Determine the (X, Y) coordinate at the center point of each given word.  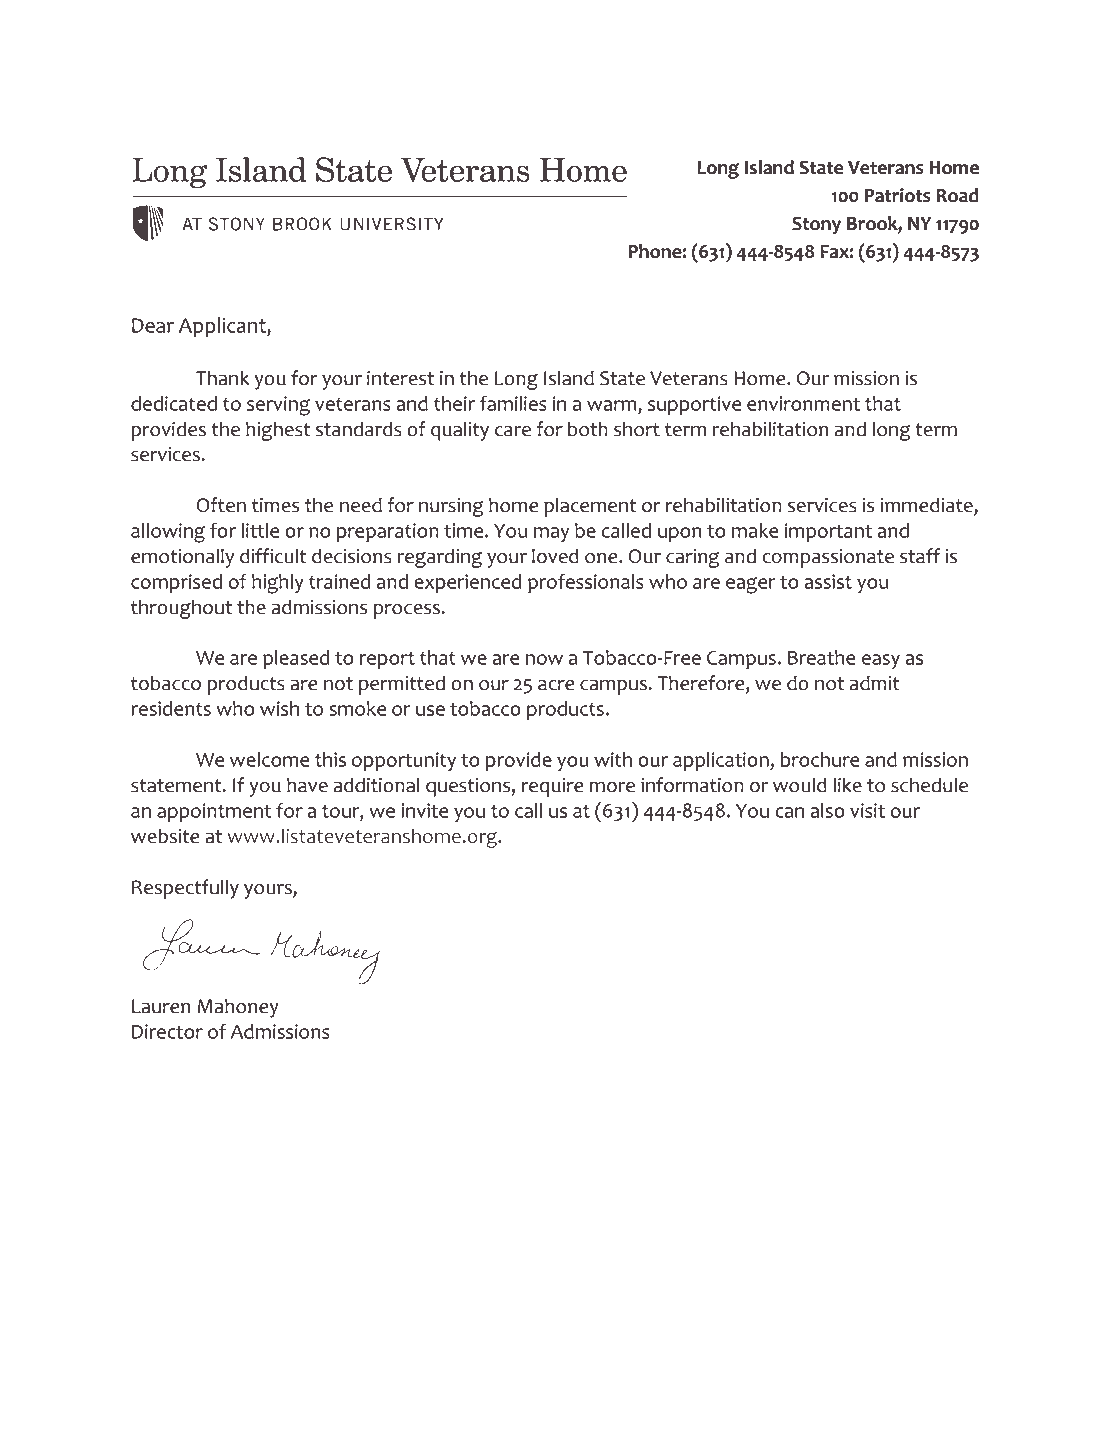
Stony (816, 226)
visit (867, 810)
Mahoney (238, 1008)
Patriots (898, 195)
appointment (214, 812)
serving (278, 406)
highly (278, 584)
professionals (586, 583)
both (588, 429)
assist (828, 581)
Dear (153, 325)
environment (803, 403)
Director (167, 1031)
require (553, 787)
